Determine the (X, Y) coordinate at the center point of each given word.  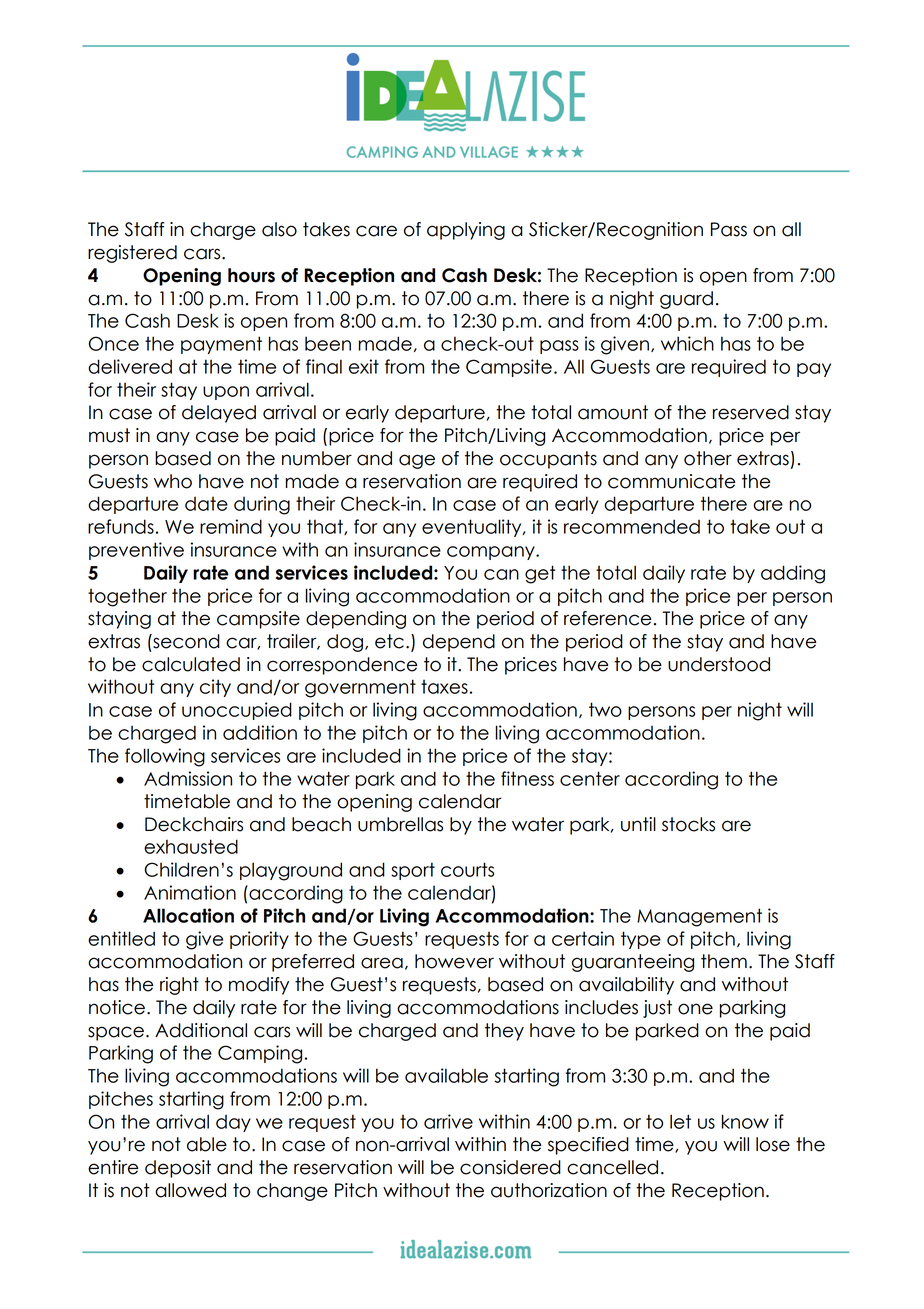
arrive (448, 1121)
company (492, 553)
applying (466, 231)
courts (467, 869)
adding (793, 574)
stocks (688, 824)
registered (132, 254)
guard (686, 300)
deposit (178, 1169)
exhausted (191, 846)
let (680, 1121)
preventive (136, 551)
